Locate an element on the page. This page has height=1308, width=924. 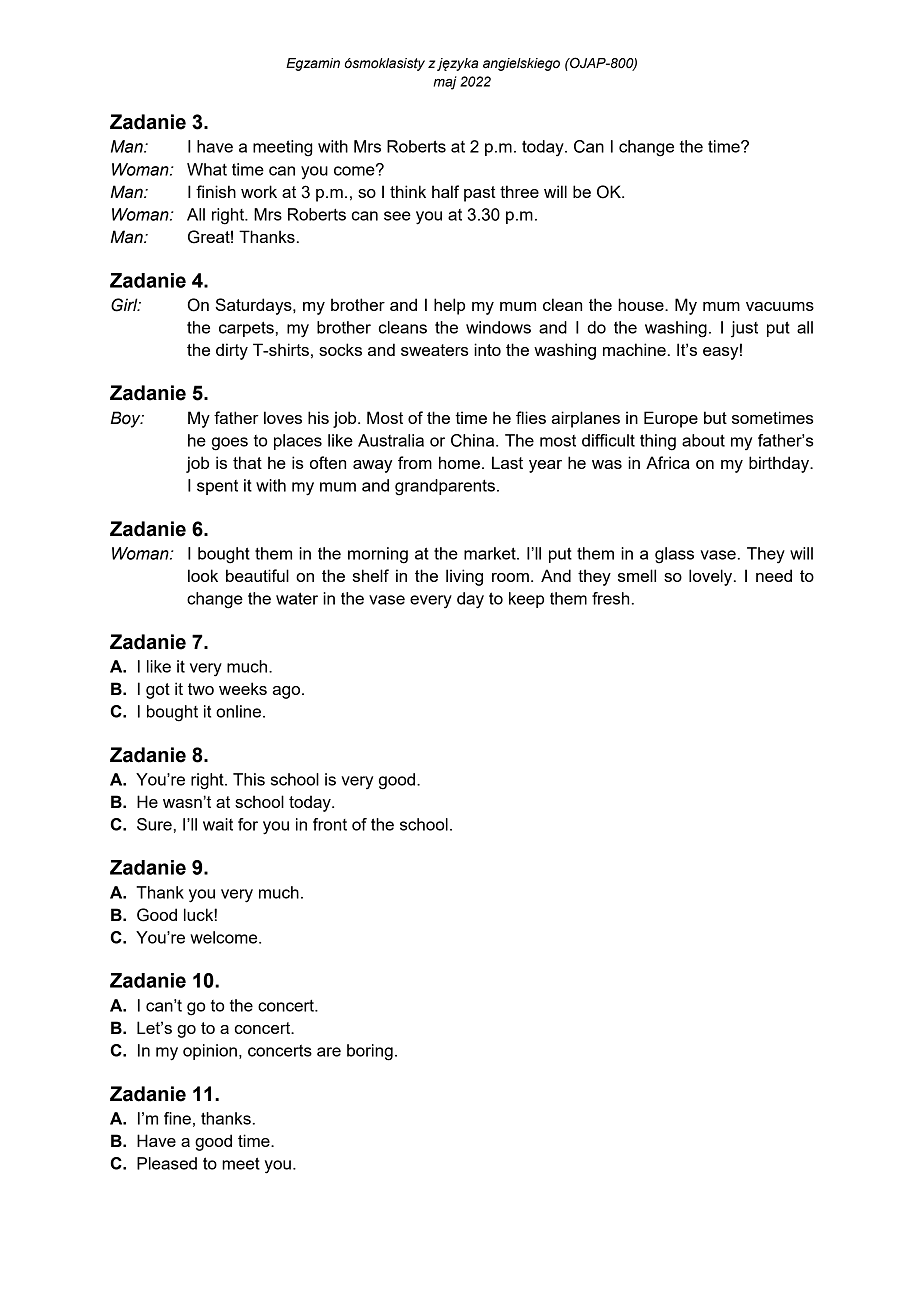
look is located at coordinates (203, 575).
